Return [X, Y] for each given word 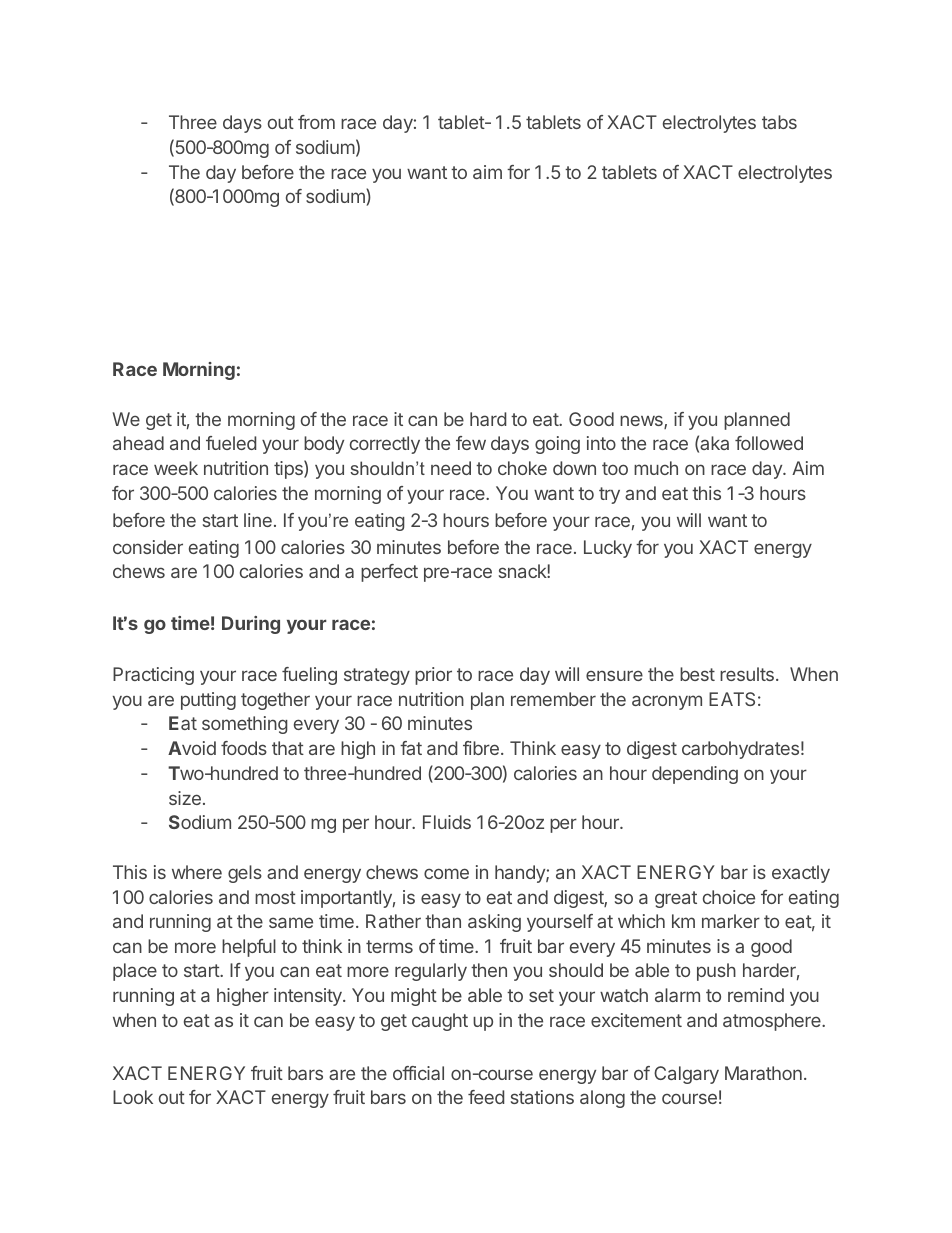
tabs [779, 122]
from [316, 122]
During [251, 625]
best [697, 674]
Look [133, 1097]
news [642, 422]
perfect [389, 573]
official [418, 1073]
